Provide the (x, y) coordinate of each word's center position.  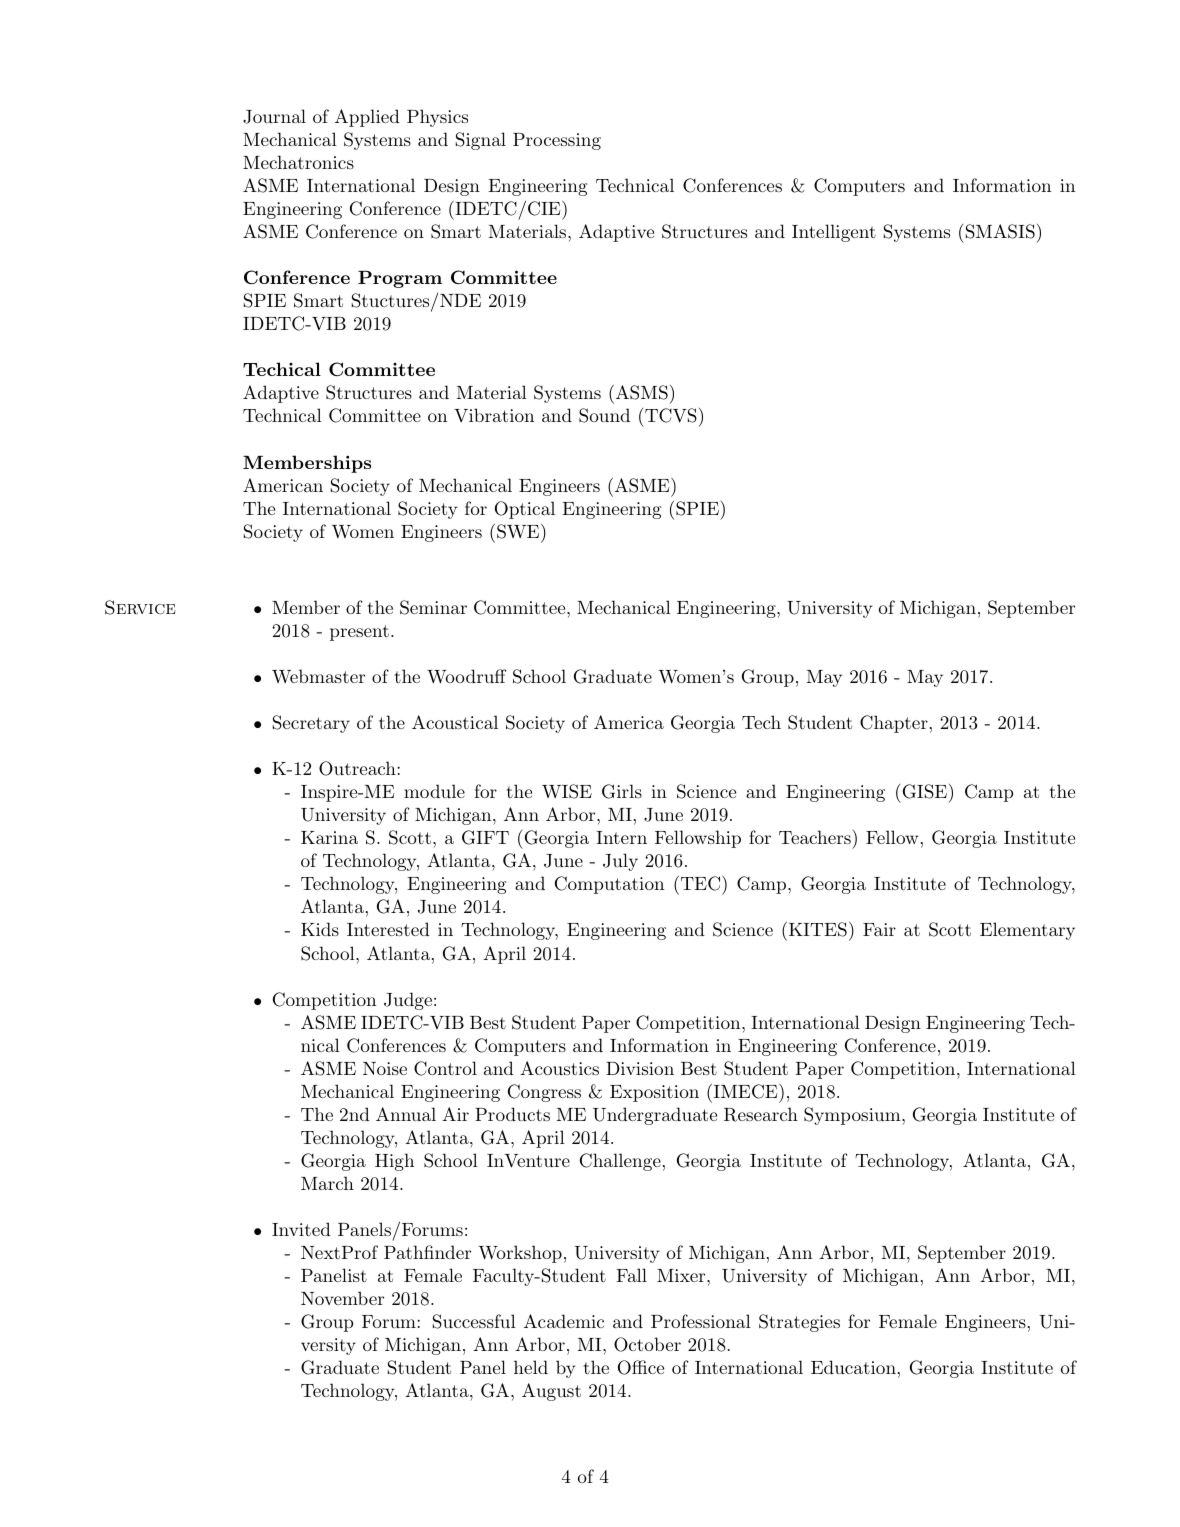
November (342, 1298)
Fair (879, 929)
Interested (388, 929)
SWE (518, 531)
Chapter (894, 724)
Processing (557, 141)
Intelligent (834, 233)
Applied (367, 118)
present (359, 633)
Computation (609, 885)
